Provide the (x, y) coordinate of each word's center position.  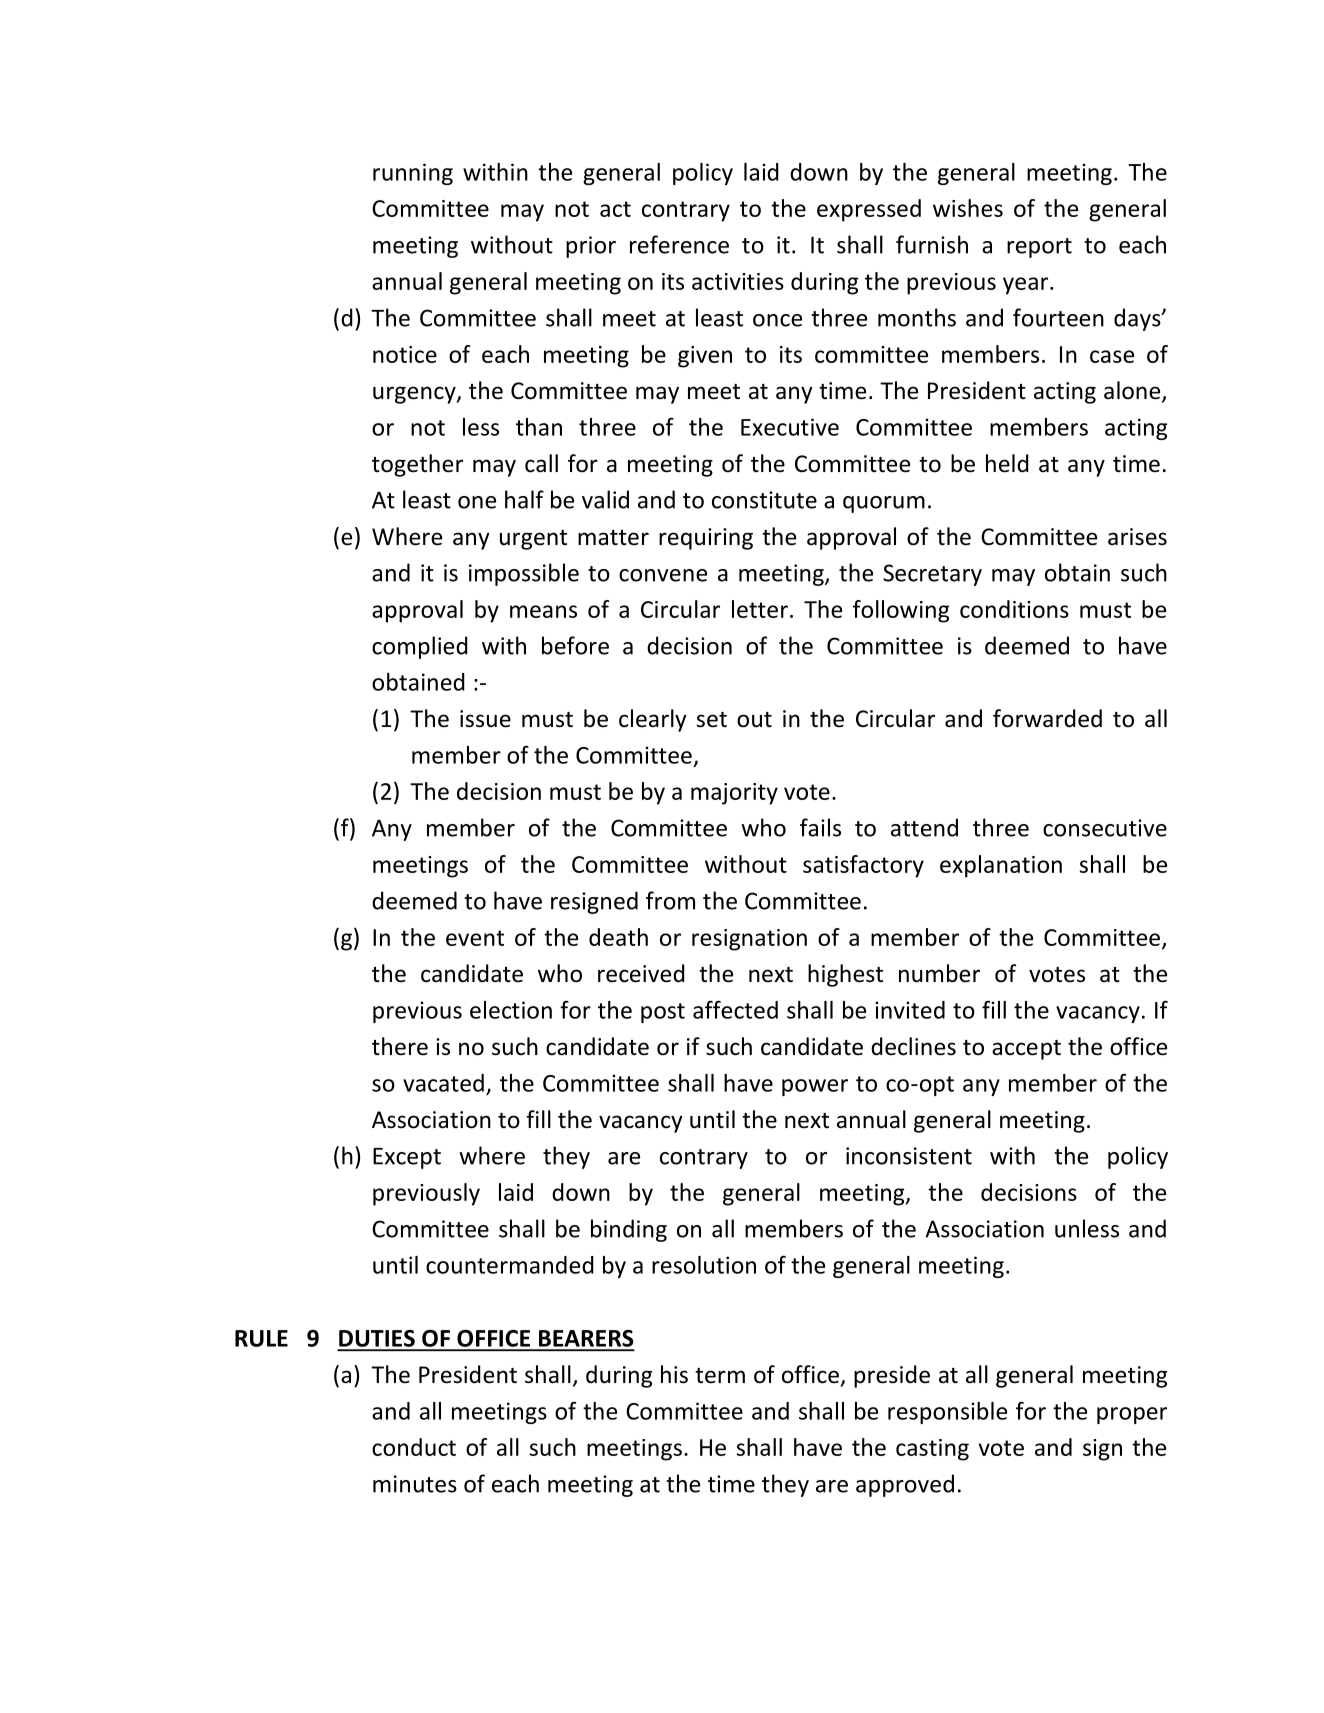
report (1039, 248)
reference (679, 244)
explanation (1001, 866)
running (413, 174)
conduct (414, 1447)
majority (734, 794)
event (475, 938)
